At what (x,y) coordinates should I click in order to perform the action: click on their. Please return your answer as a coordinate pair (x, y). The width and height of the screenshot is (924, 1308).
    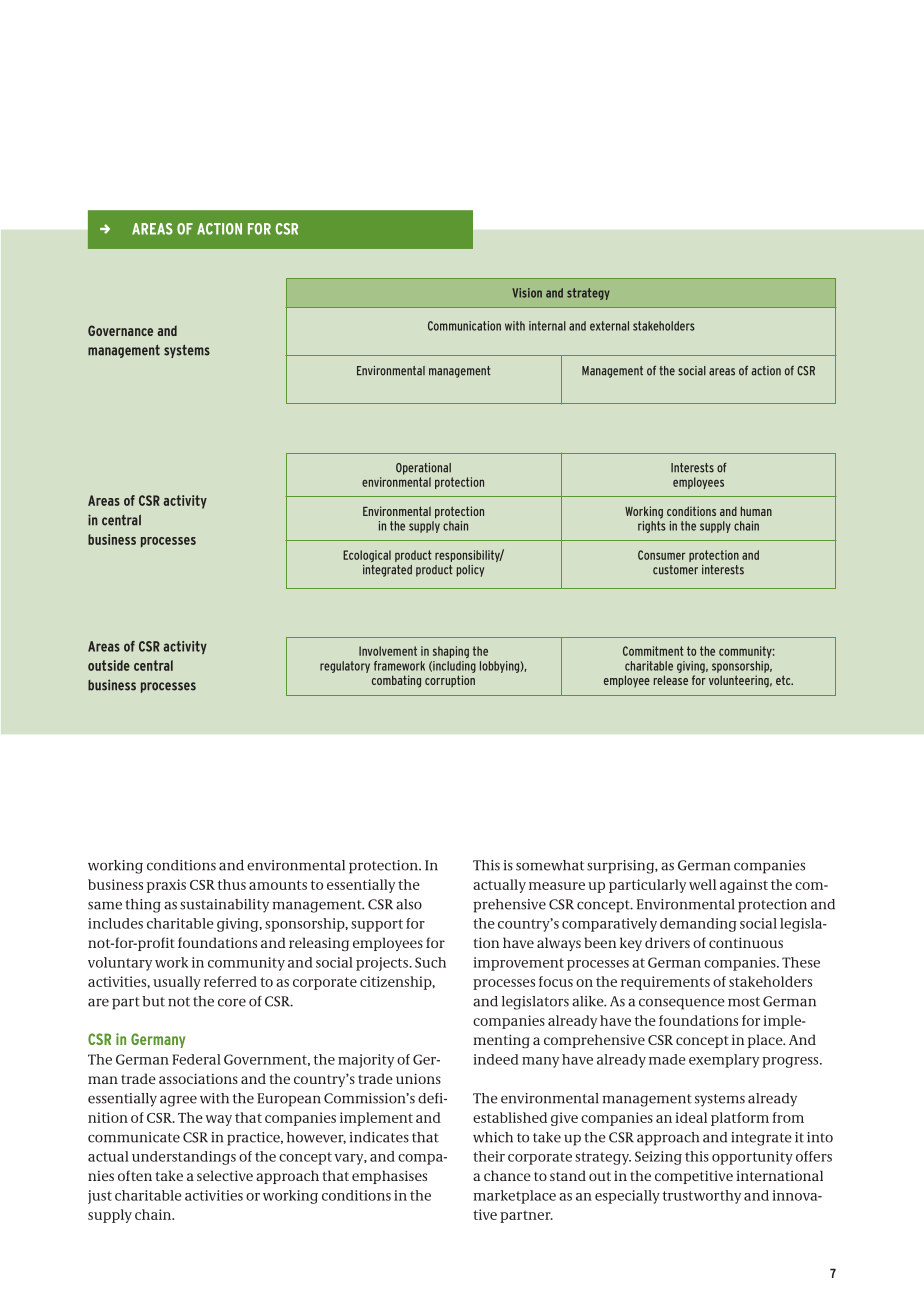
    Looking at the image, I should click on (489, 1156).
